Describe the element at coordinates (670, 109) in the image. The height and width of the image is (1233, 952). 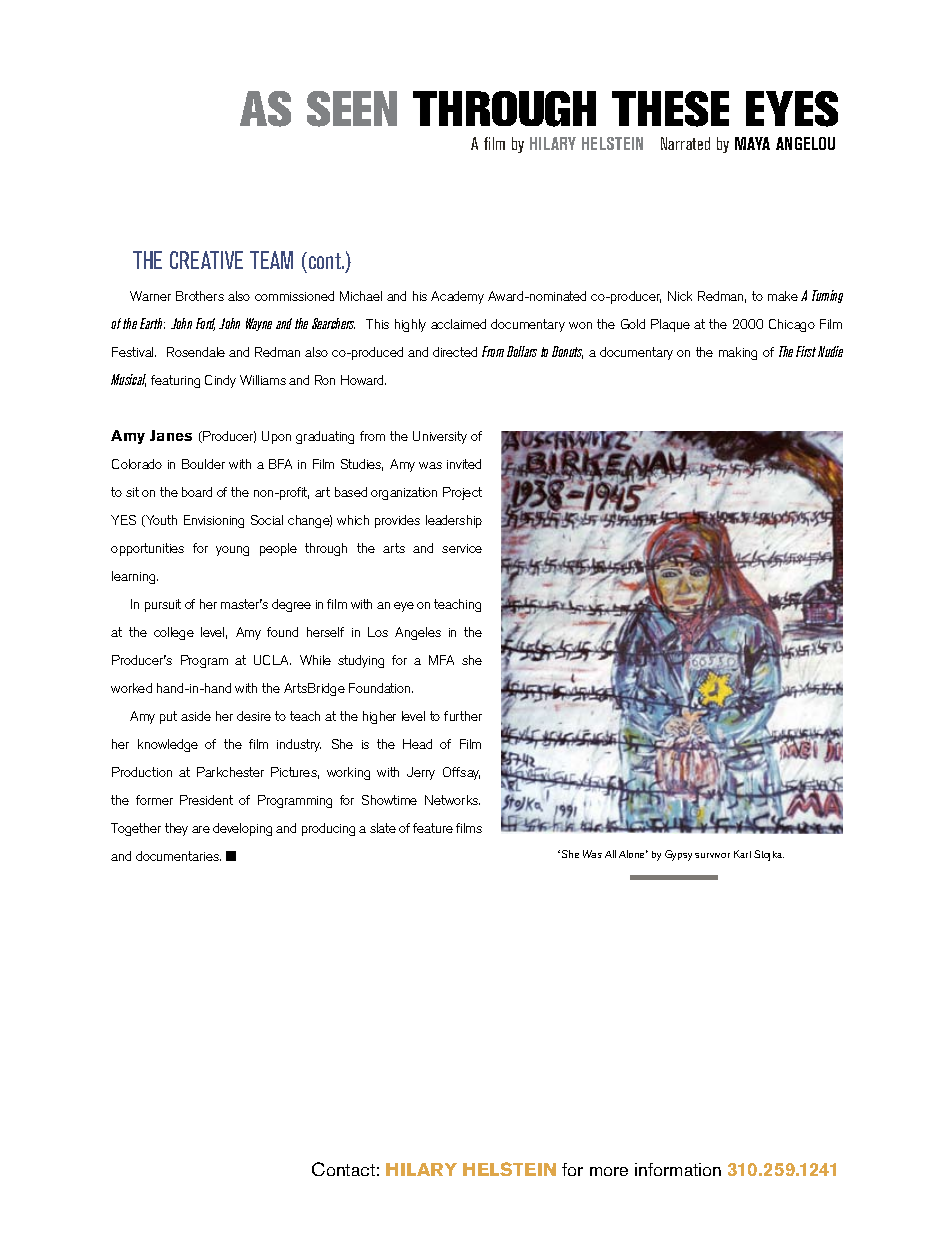
I see `THESE` at that location.
